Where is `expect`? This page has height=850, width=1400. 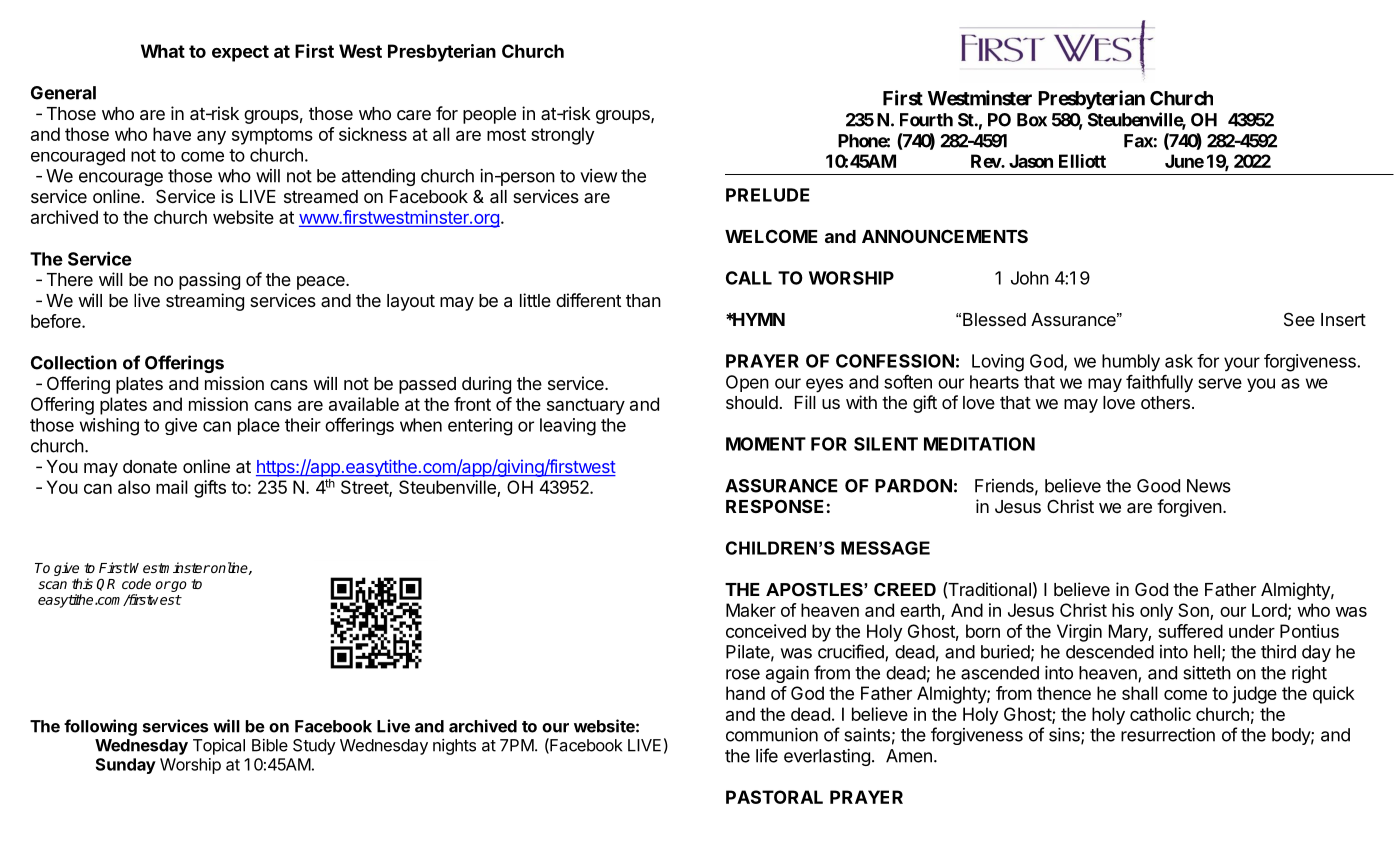 expect is located at coordinates (240, 53).
